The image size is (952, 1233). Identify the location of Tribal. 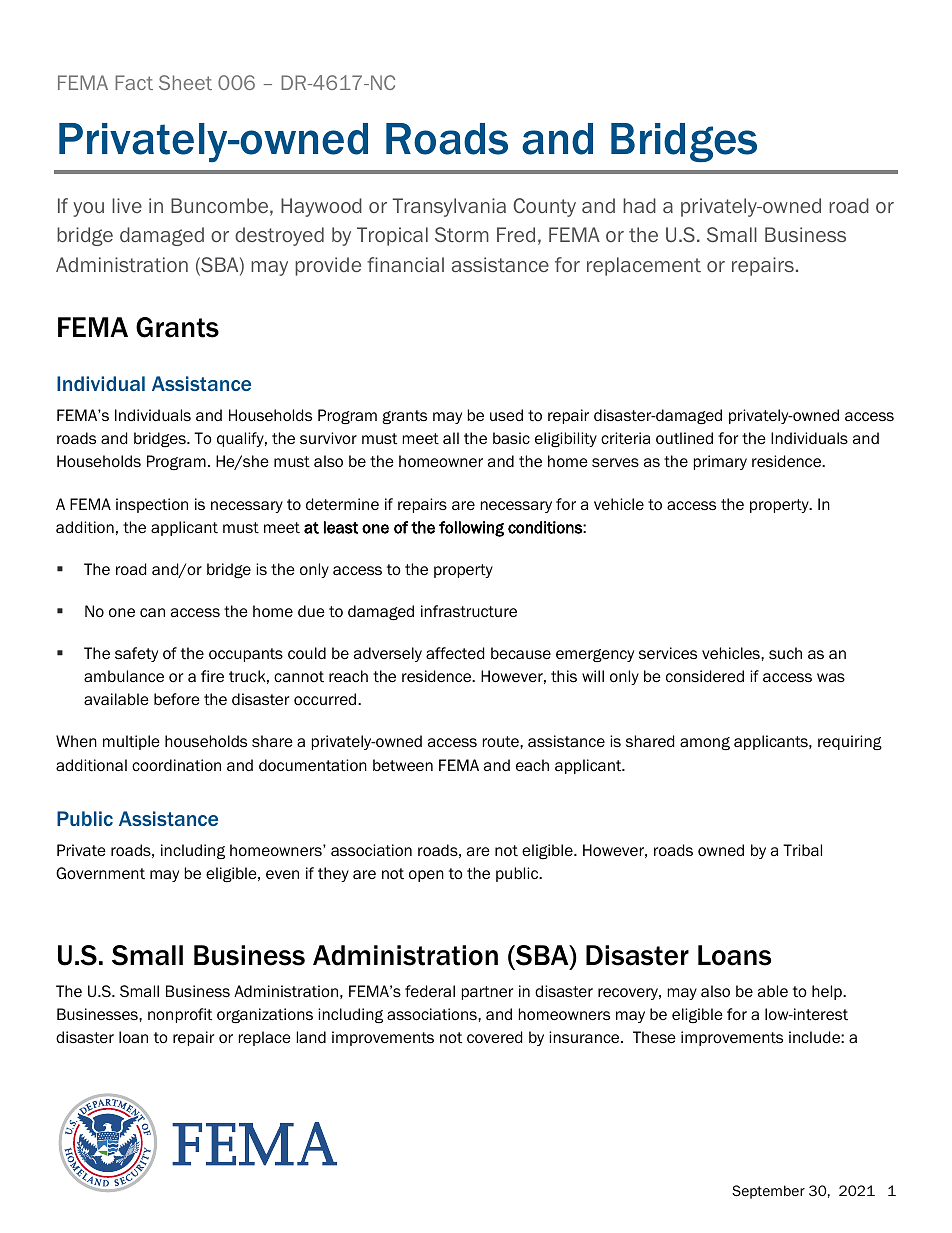
(802, 850).
